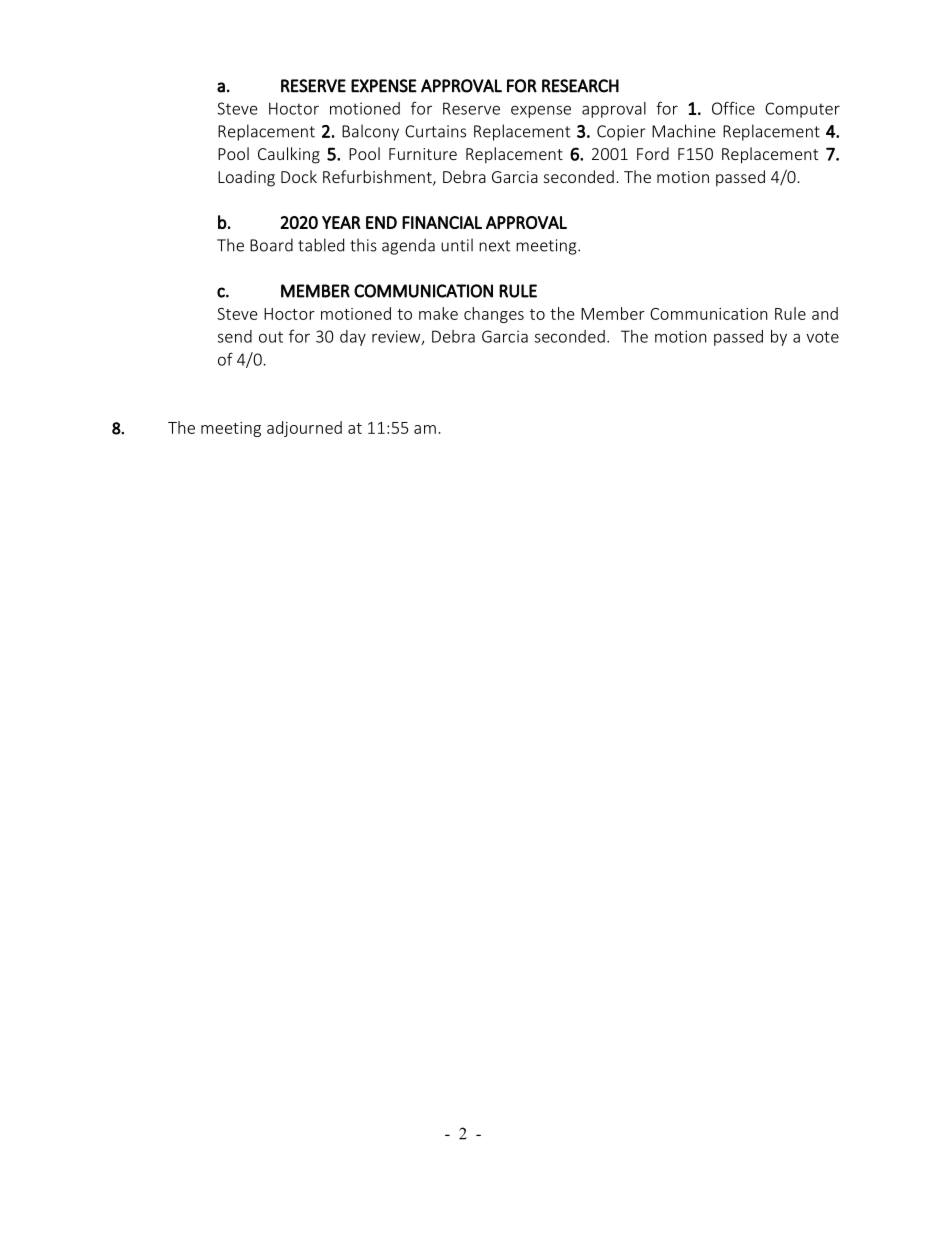 This document has height=1233, width=952. What do you see at coordinates (423, 154) in the document?
I see `Furniture` at bounding box center [423, 154].
